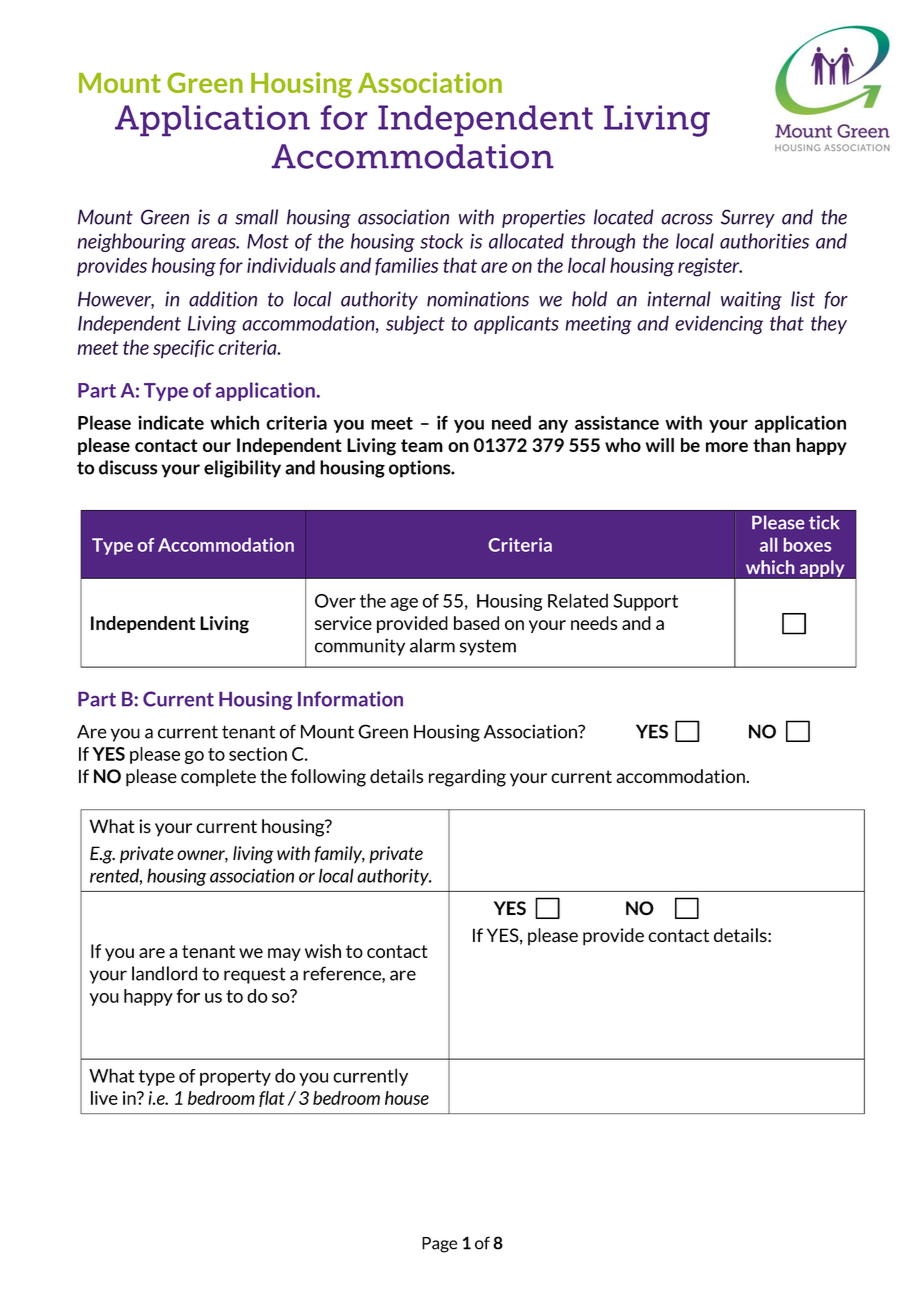 The width and height of the screenshot is (924, 1307). I want to click on landlord, so click(164, 973).
